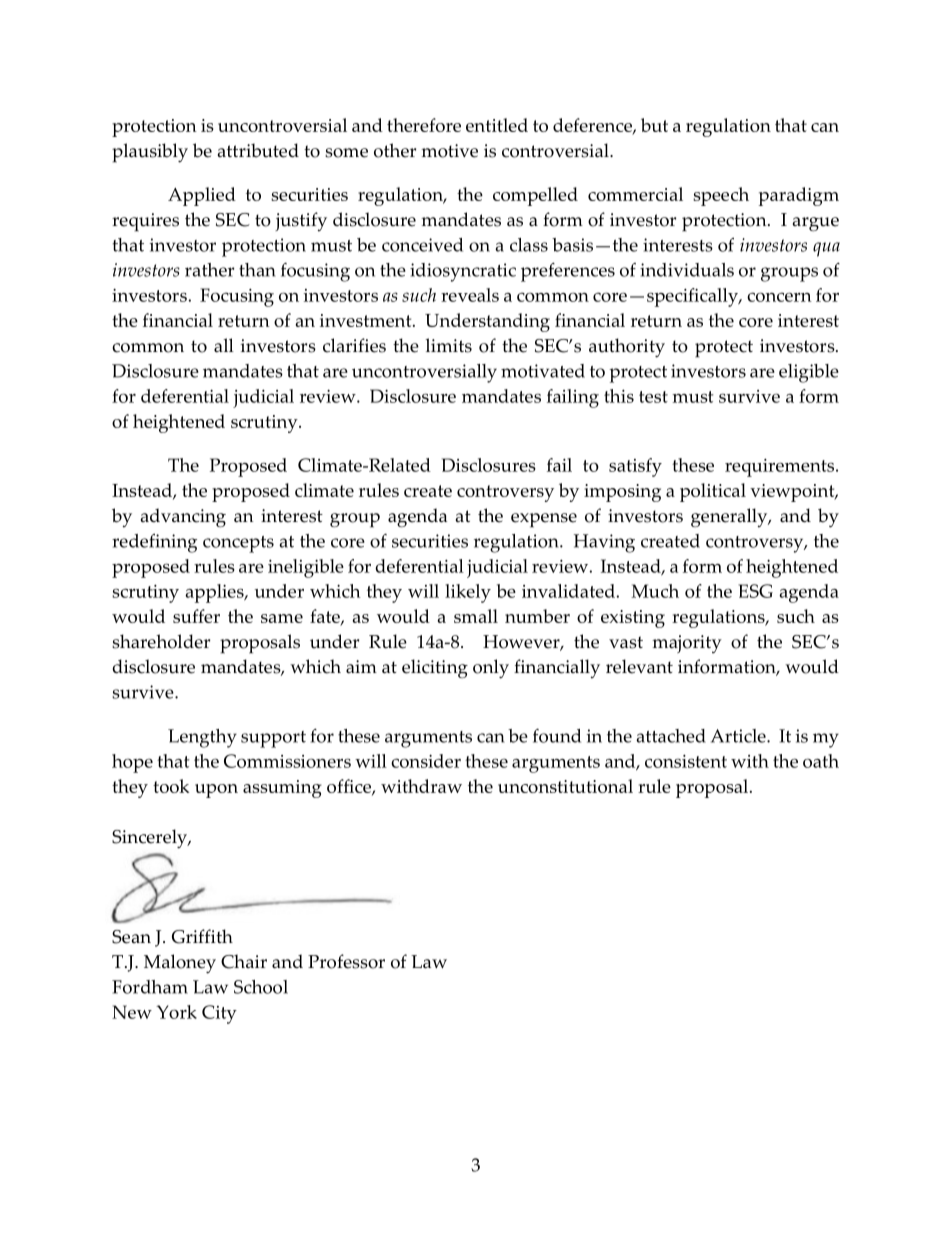 The image size is (952, 1233). What do you see at coordinates (491, 669) in the image?
I see `only` at bounding box center [491, 669].
